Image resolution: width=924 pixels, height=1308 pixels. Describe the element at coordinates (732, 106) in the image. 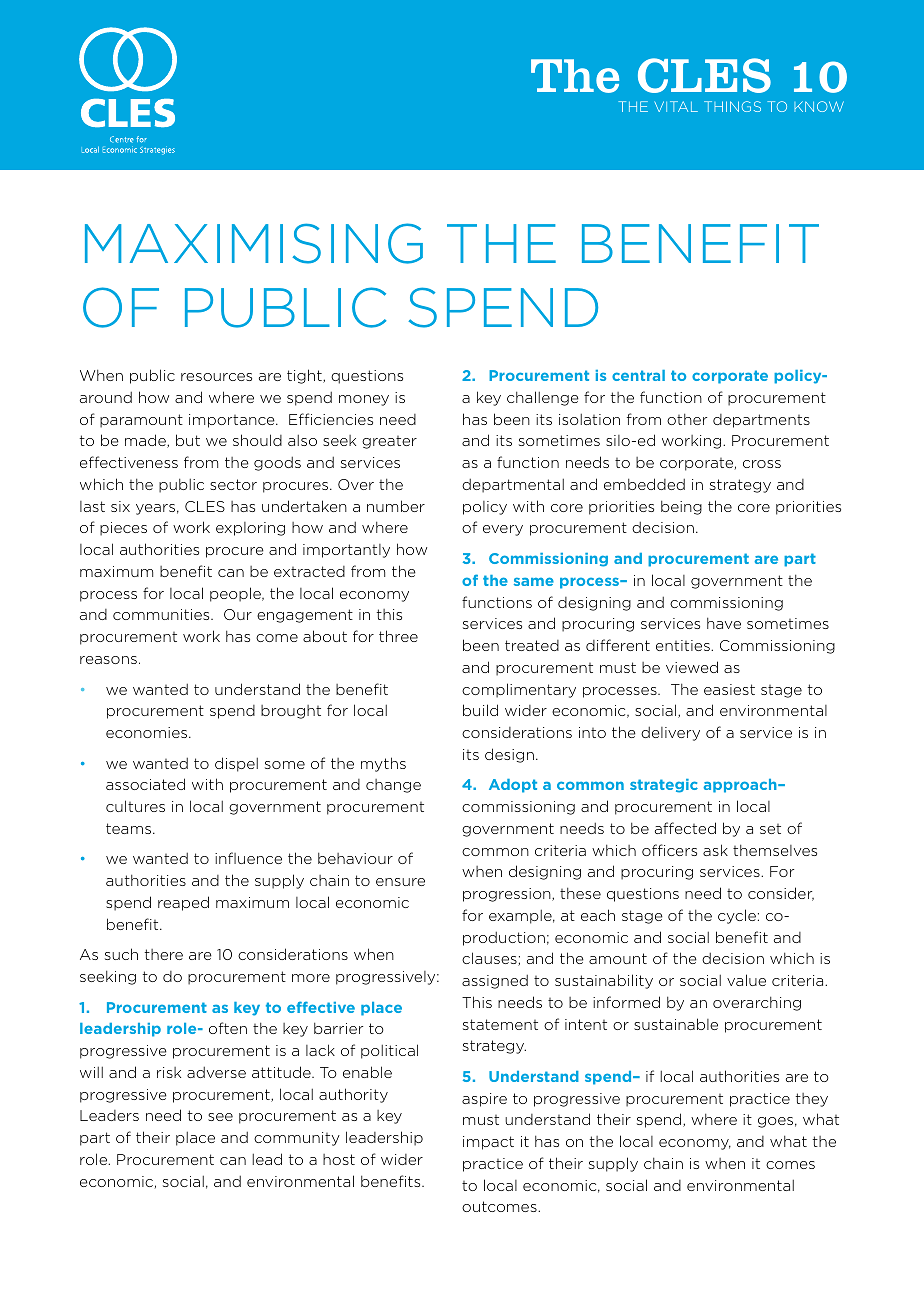

I see `THINGS` at that location.
